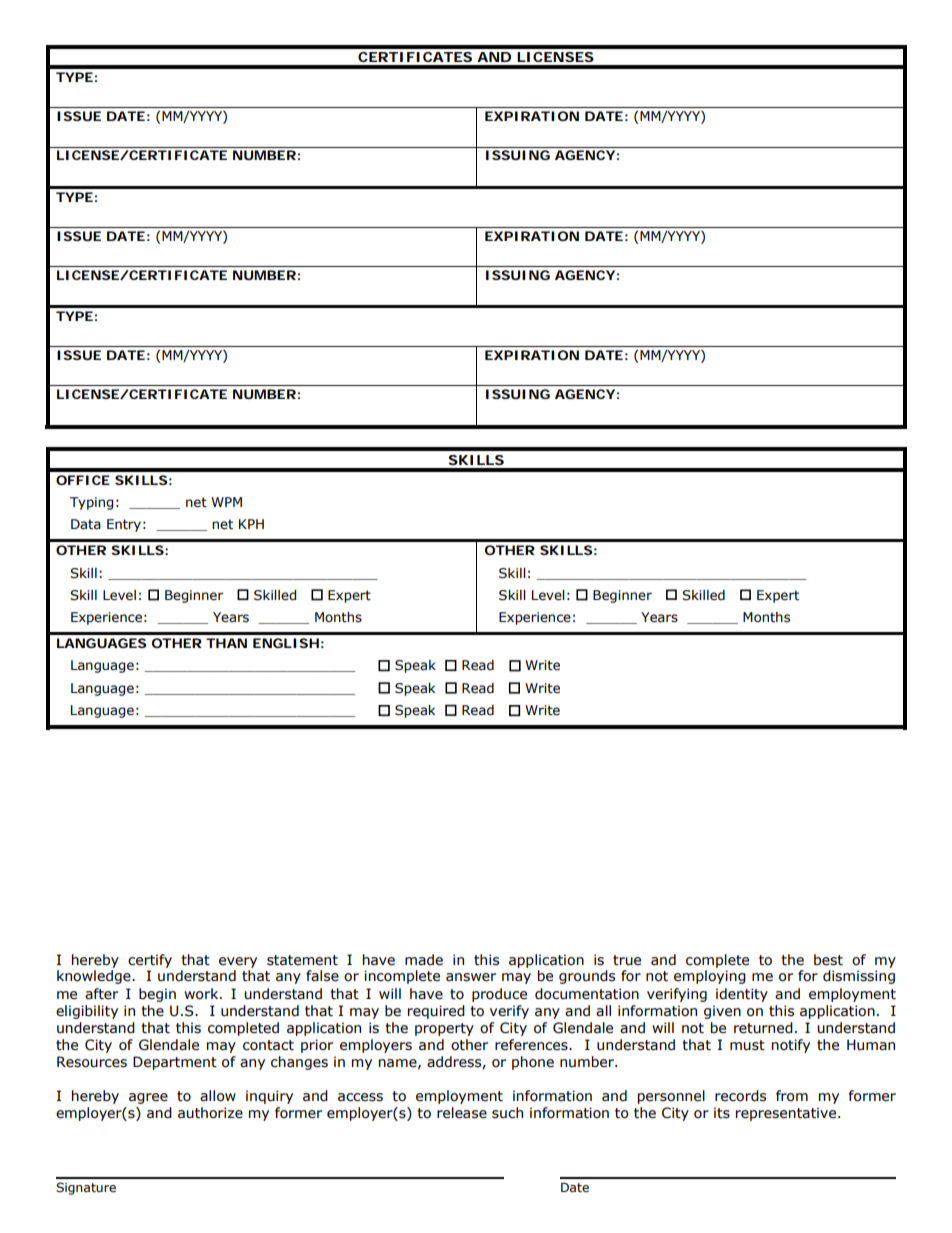 The height and width of the image is (1233, 952). What do you see at coordinates (226, 643) in the image?
I see `THAN` at bounding box center [226, 643].
